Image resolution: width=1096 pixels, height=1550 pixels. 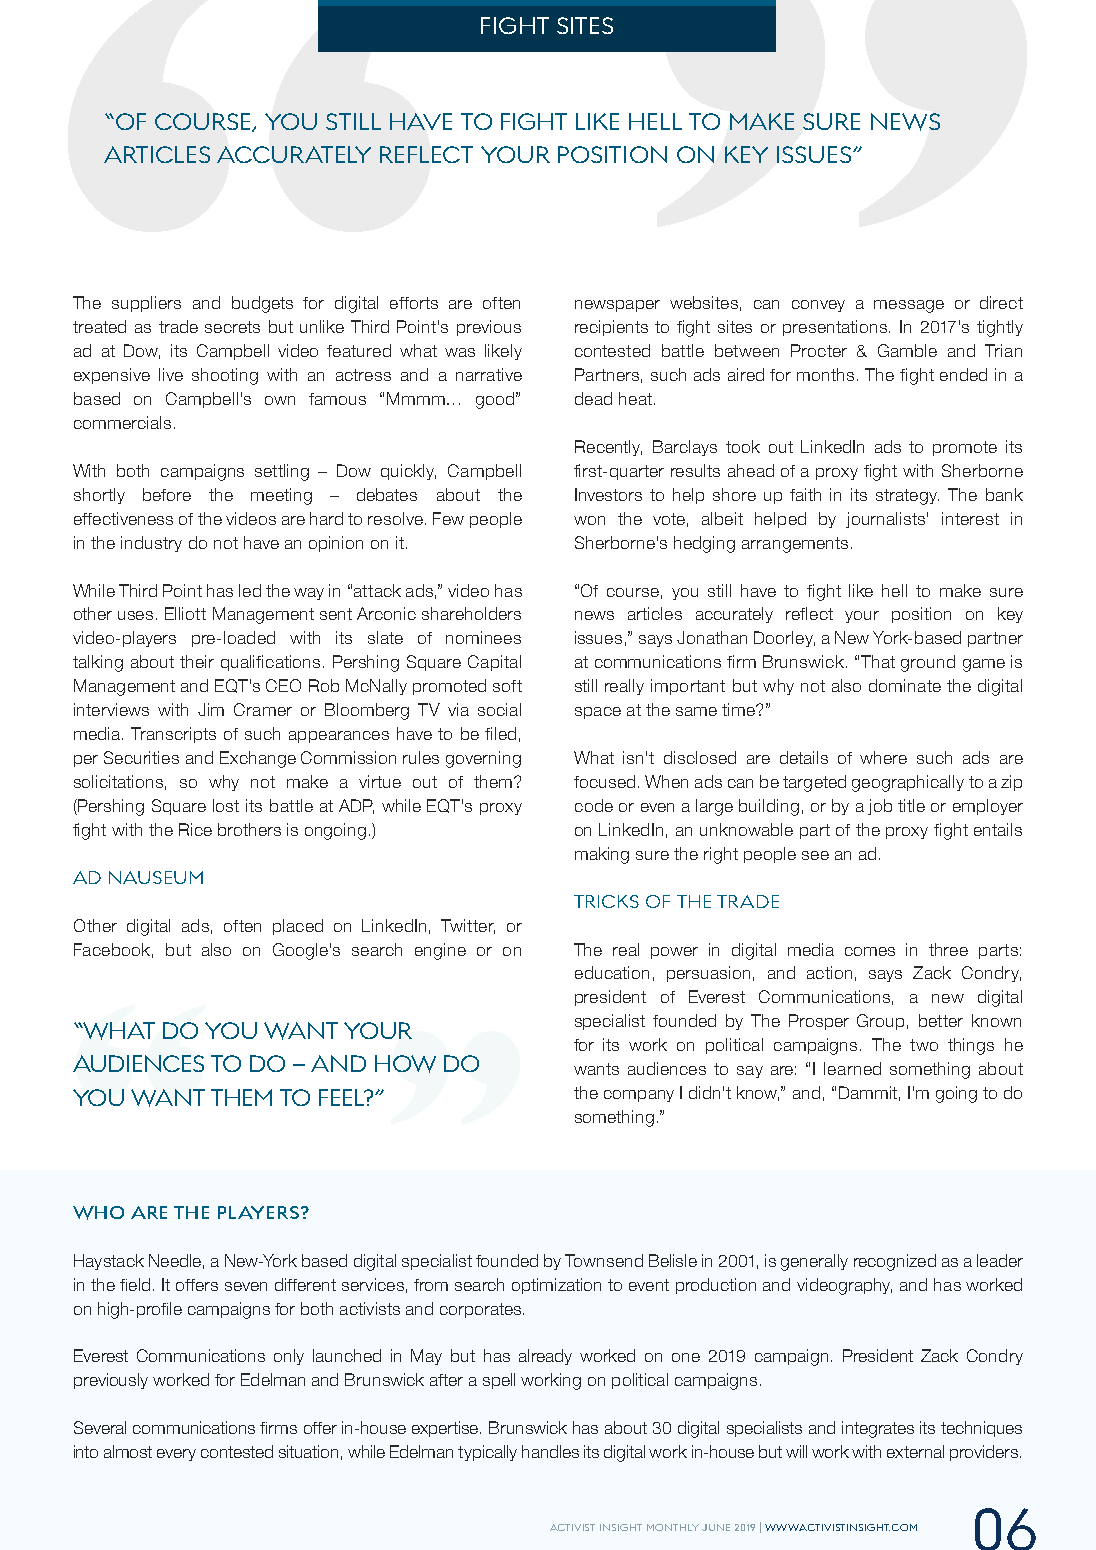 I want to click on FEEL, so click(x=343, y=1097).
